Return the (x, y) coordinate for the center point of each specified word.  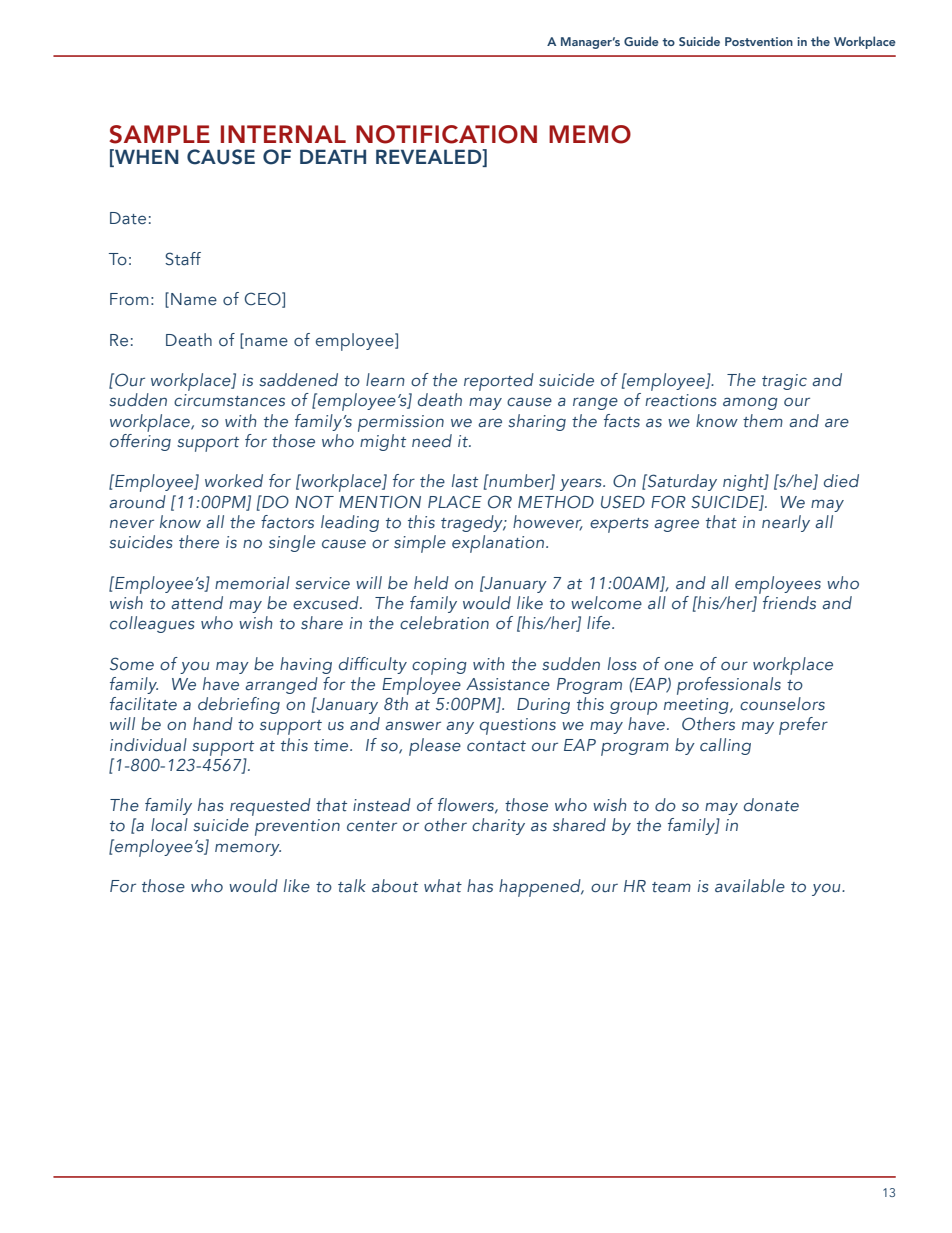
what (443, 885)
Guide (641, 41)
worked (234, 481)
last (465, 481)
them (763, 421)
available (750, 885)
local (169, 825)
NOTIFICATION (446, 134)
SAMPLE (159, 134)
